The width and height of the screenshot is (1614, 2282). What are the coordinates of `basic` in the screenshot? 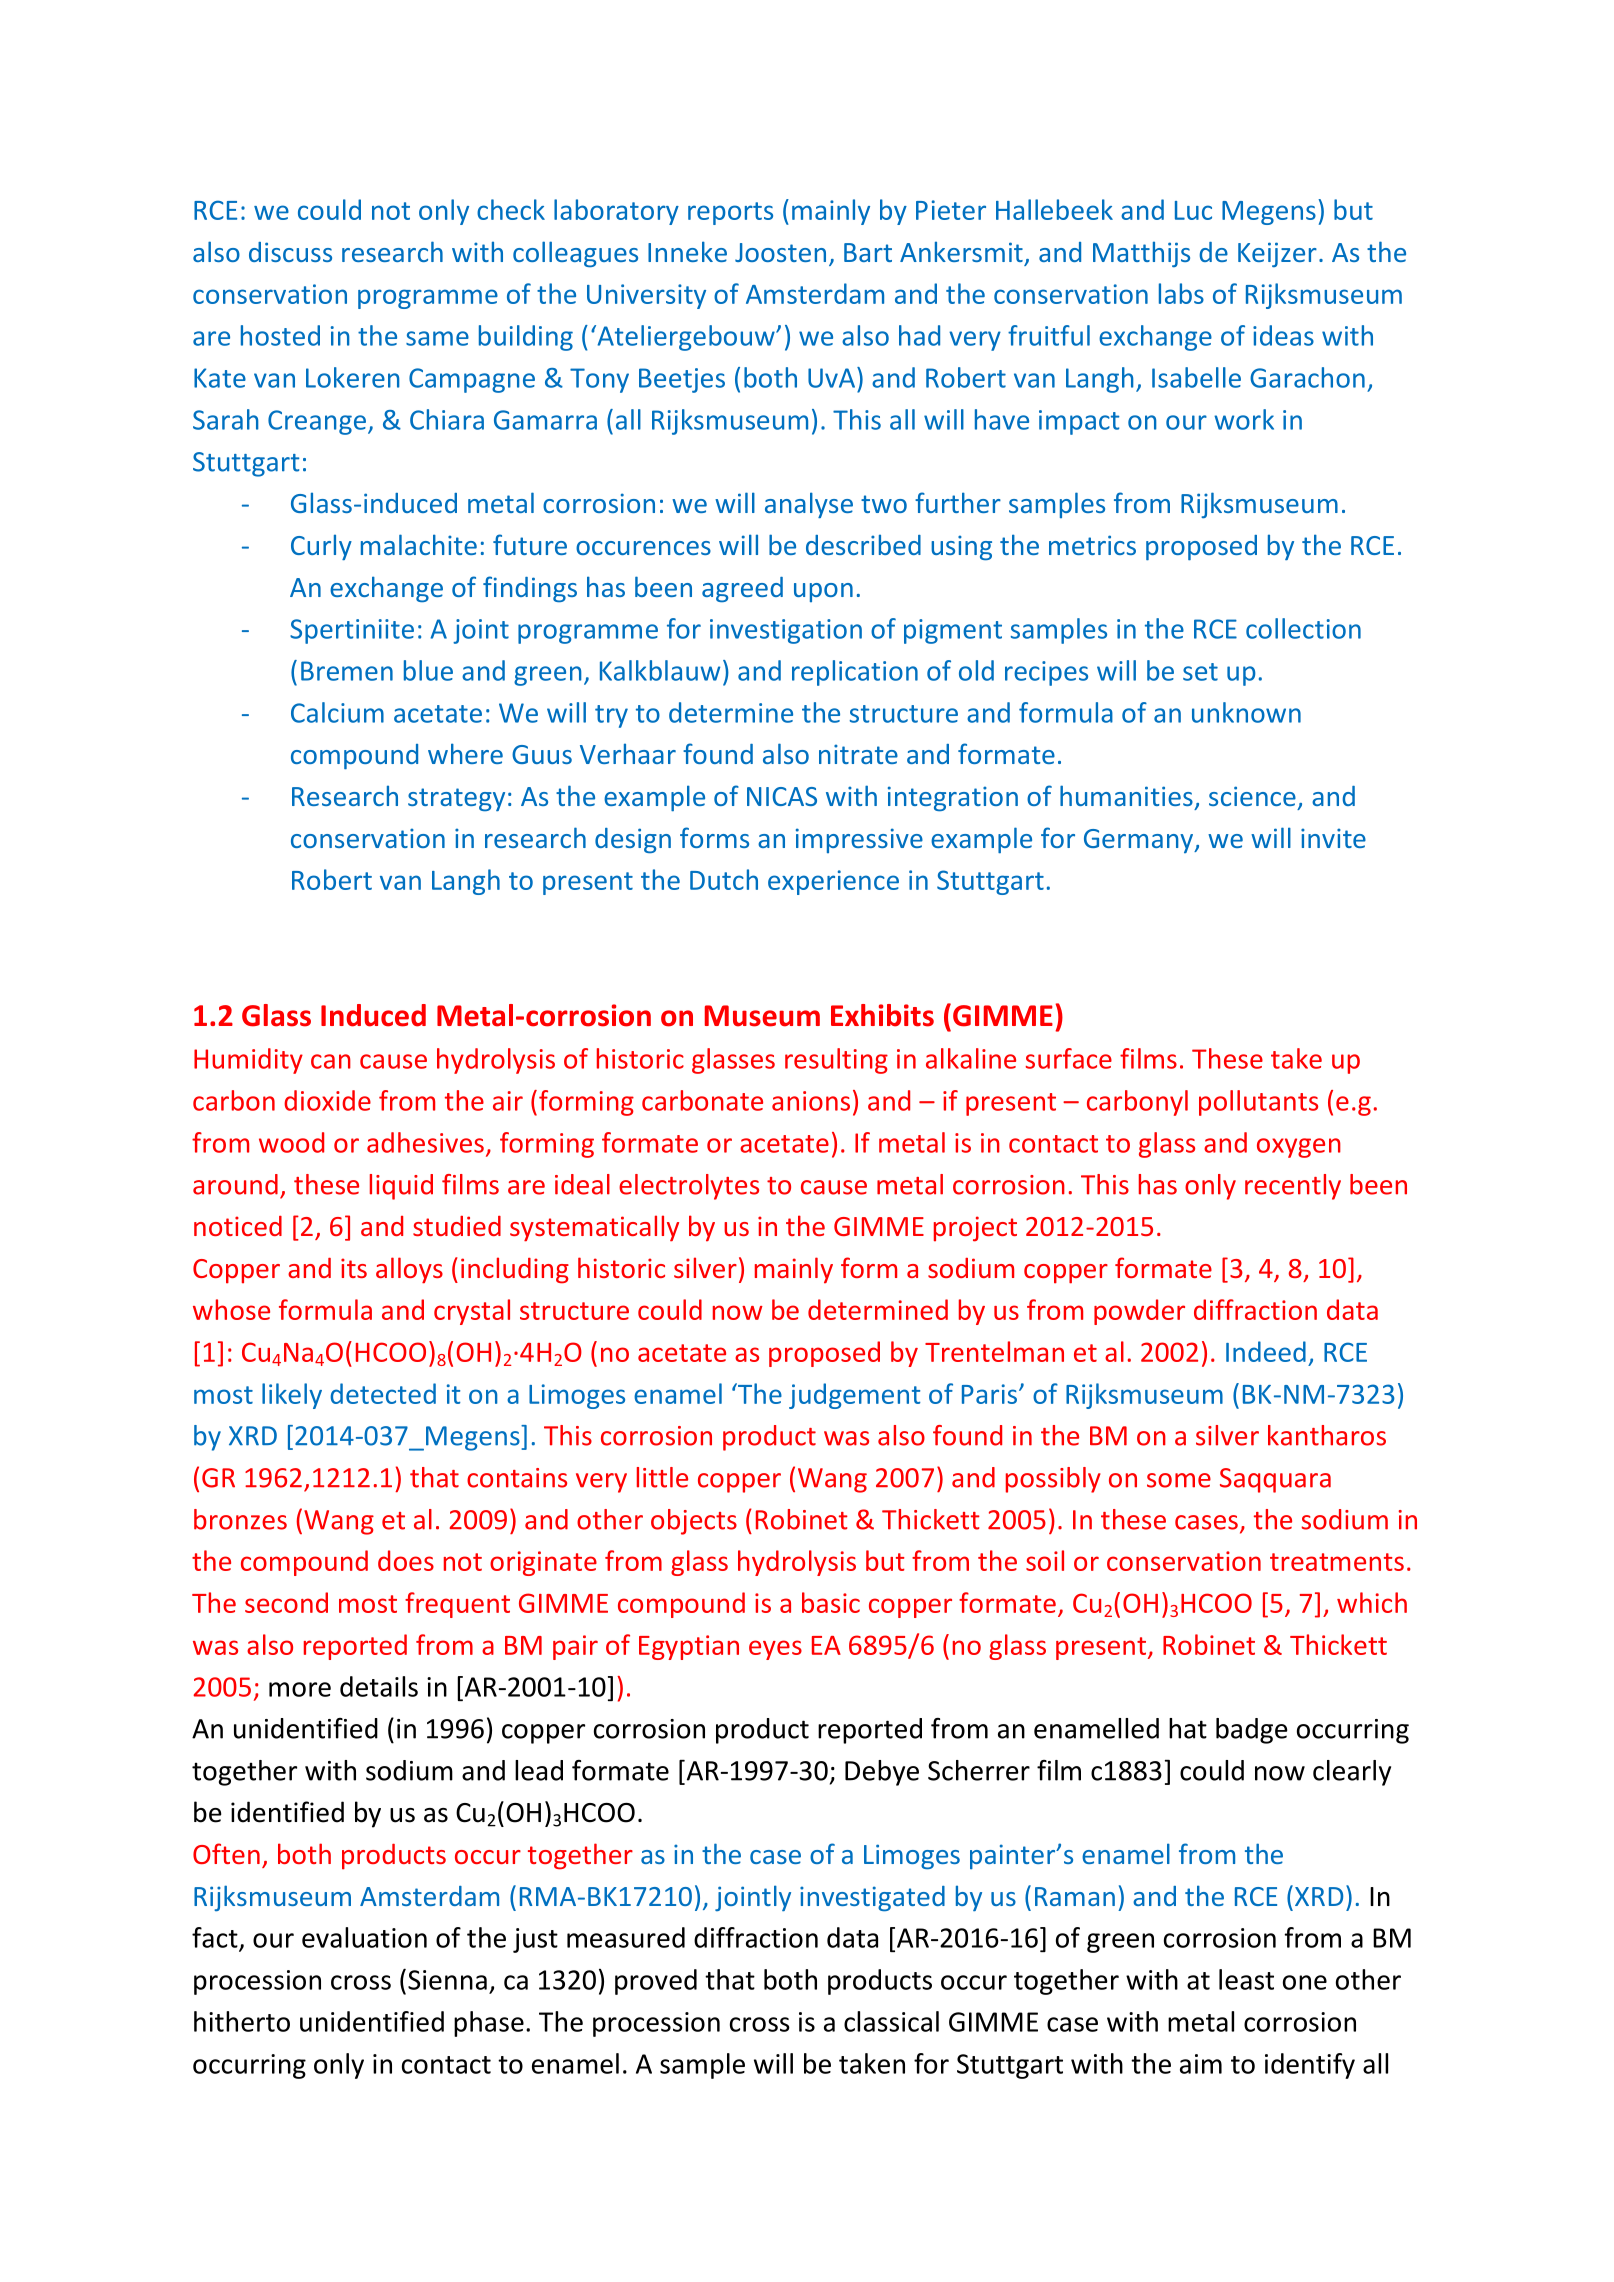 It's located at (831, 1602).
